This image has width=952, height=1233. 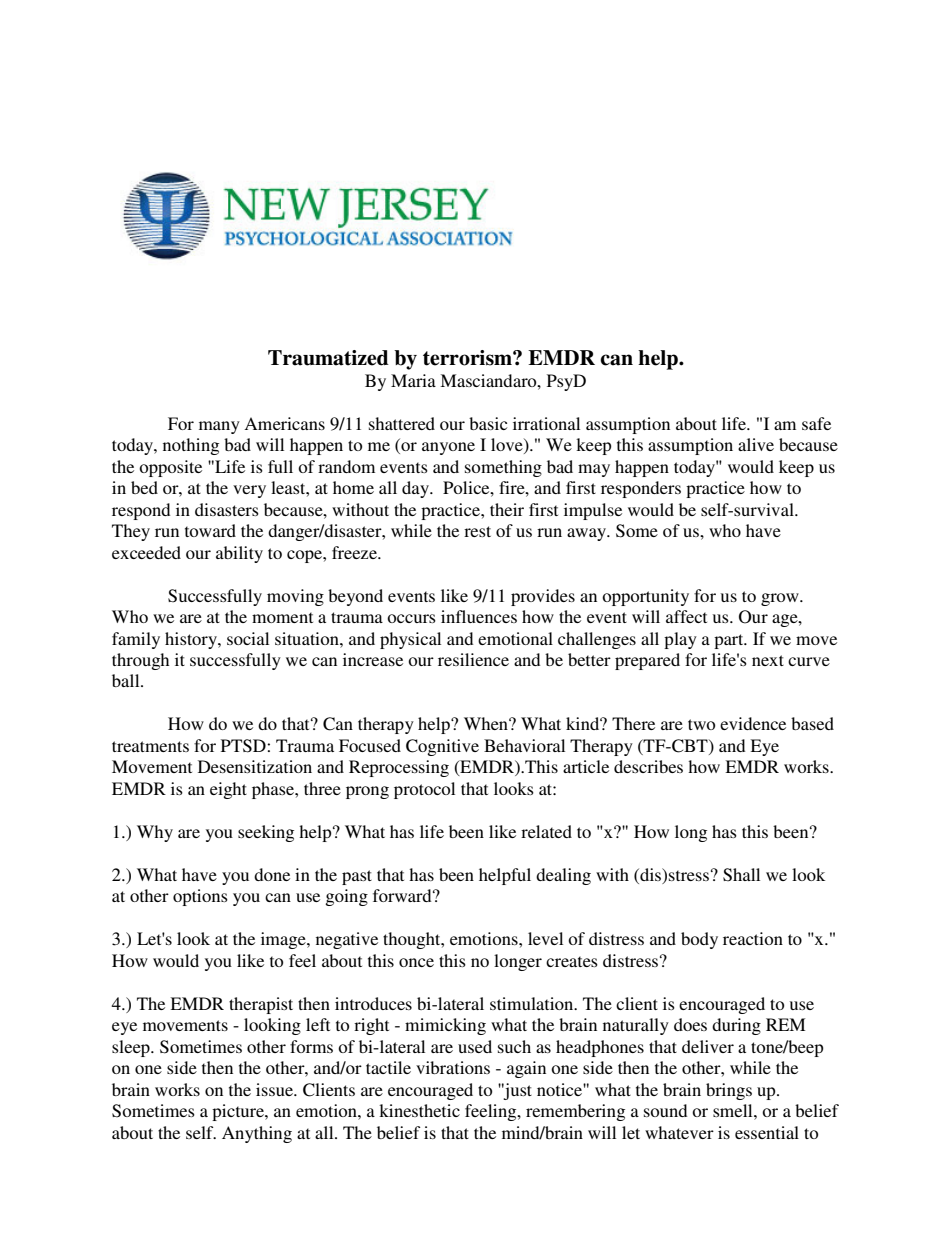 What do you see at coordinates (741, 875) in the image?
I see `Shall` at bounding box center [741, 875].
